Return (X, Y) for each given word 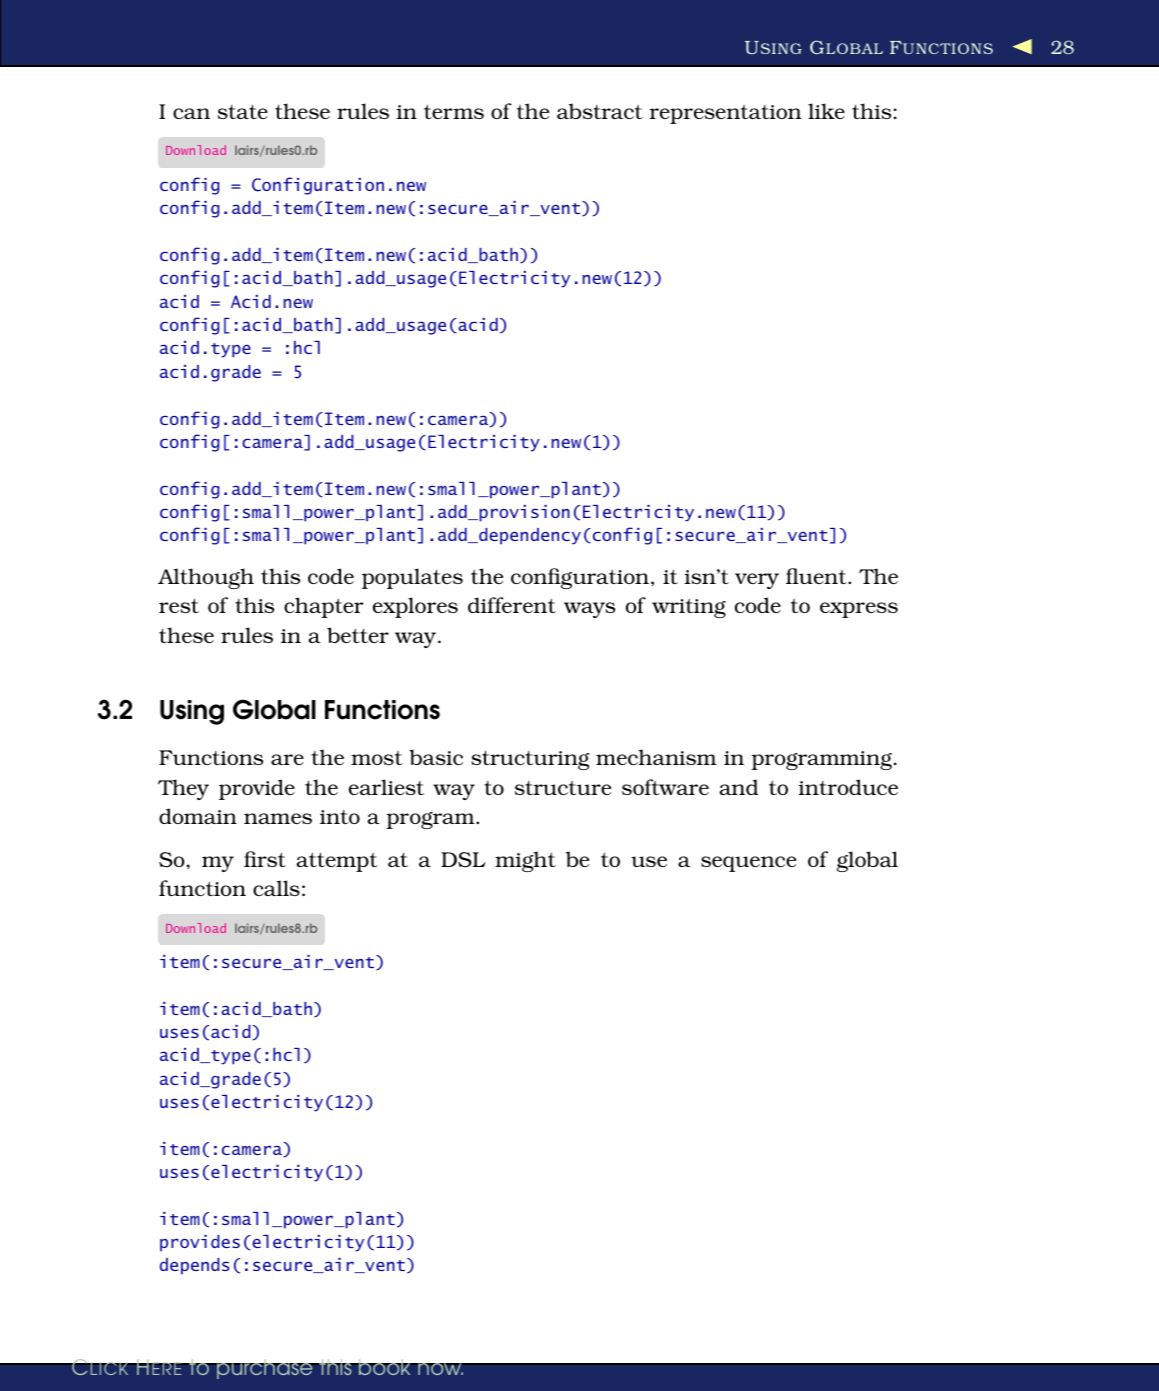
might (525, 861)
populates (412, 578)
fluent (817, 576)
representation (725, 114)
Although (206, 578)
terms (454, 112)
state (243, 111)
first (265, 859)
